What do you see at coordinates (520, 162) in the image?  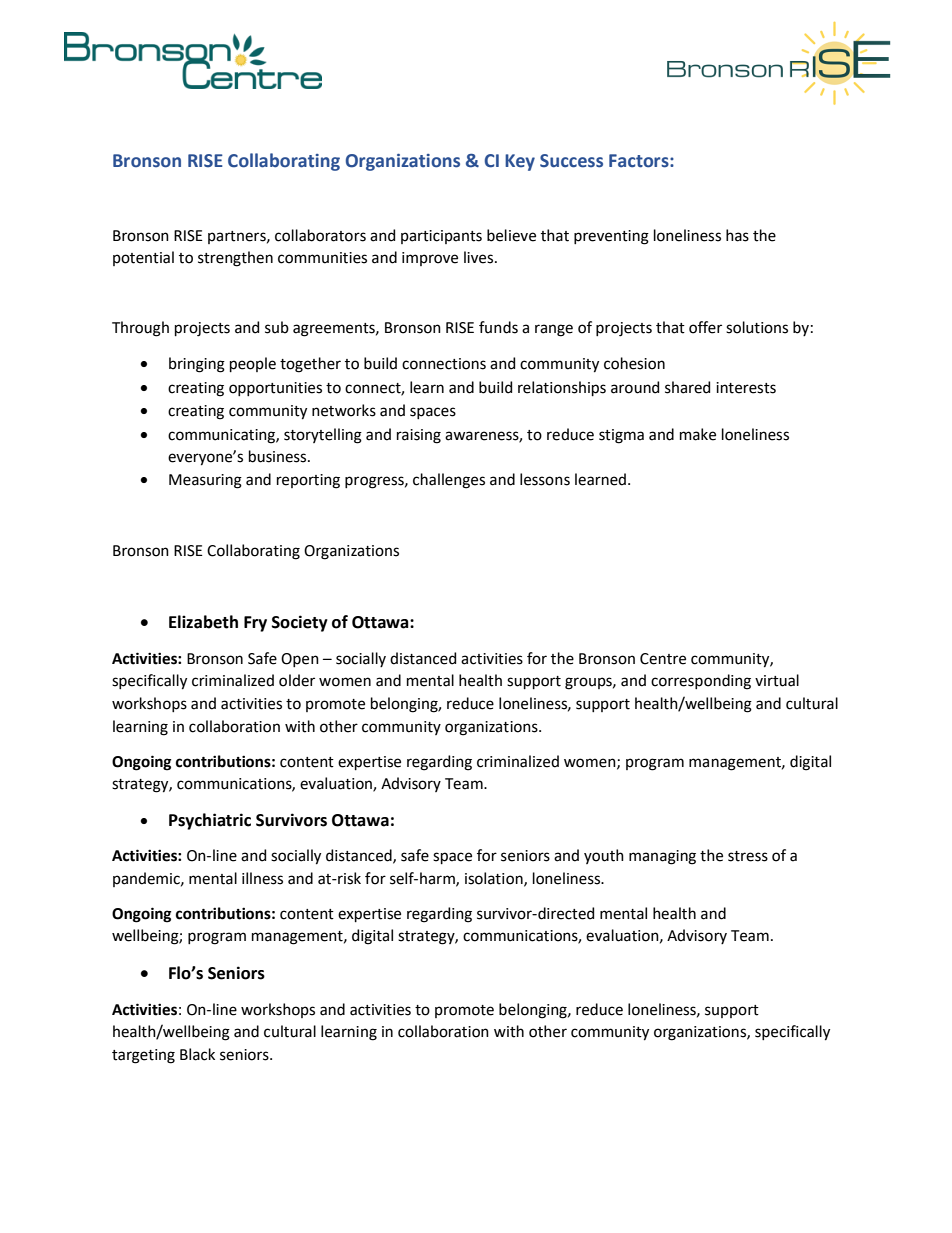 I see `Key` at bounding box center [520, 162].
